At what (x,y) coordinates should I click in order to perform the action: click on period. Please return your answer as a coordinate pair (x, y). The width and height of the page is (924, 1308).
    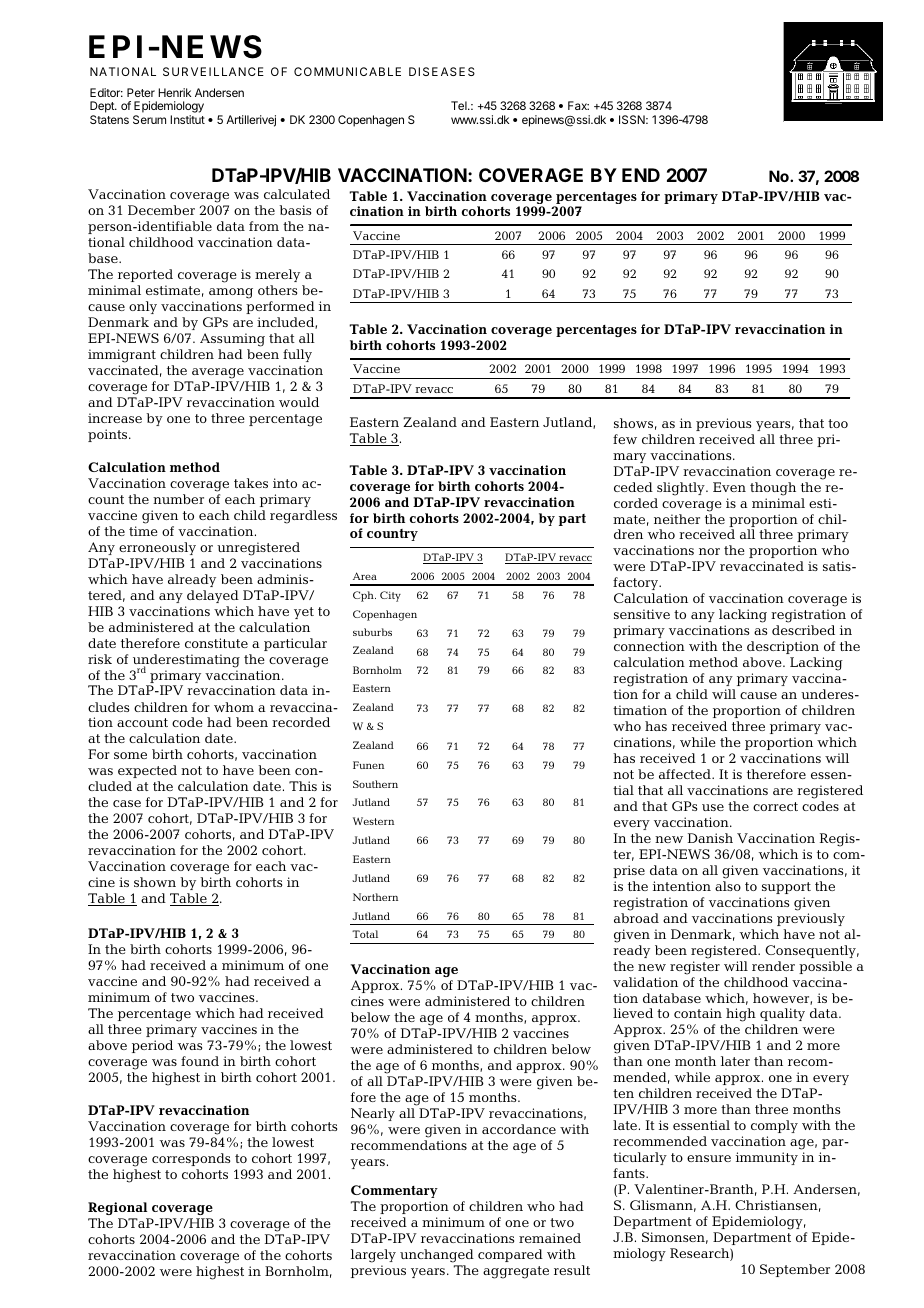
    Looking at the image, I should click on (152, 1046).
